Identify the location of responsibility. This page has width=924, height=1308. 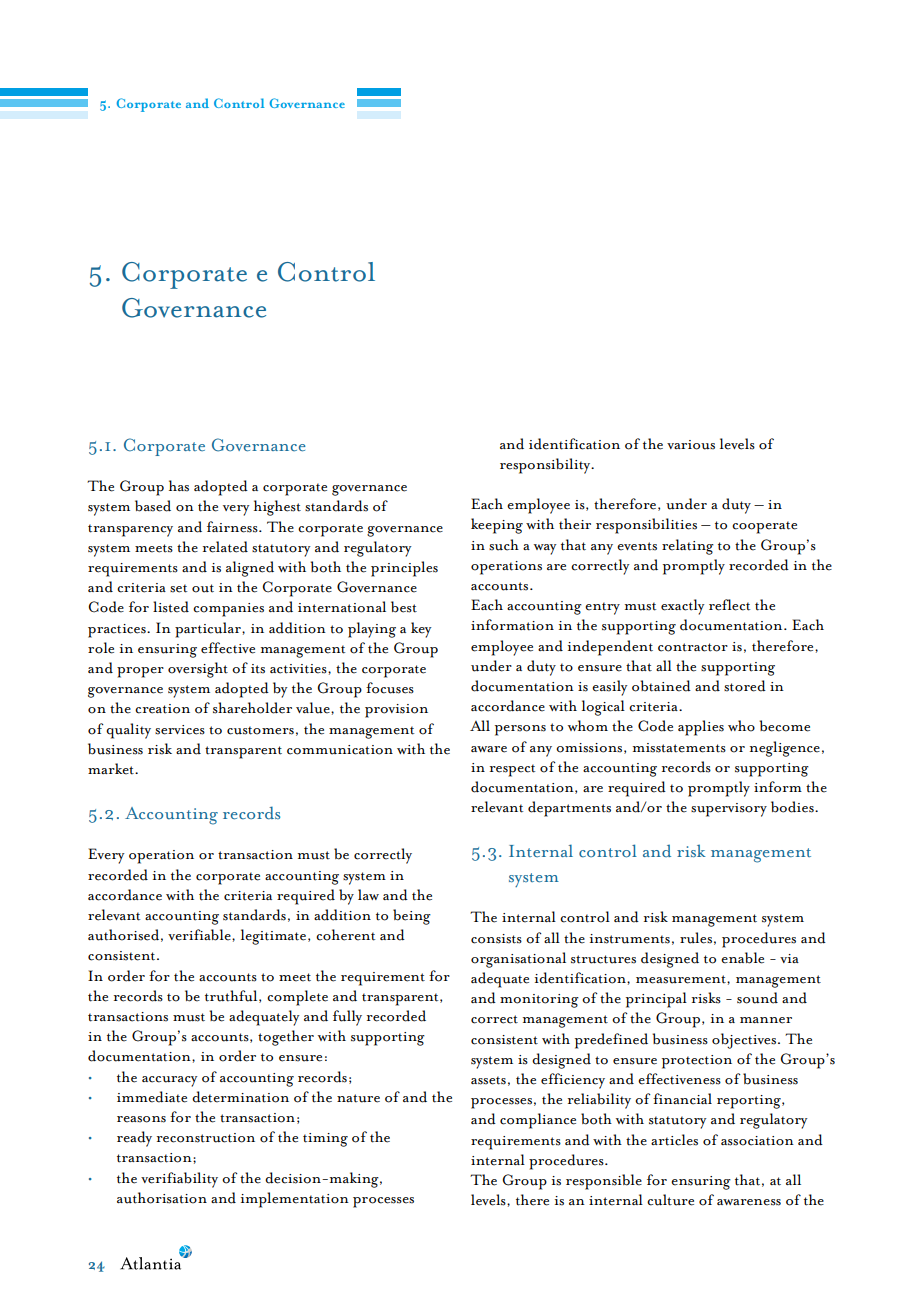
(546, 466).
